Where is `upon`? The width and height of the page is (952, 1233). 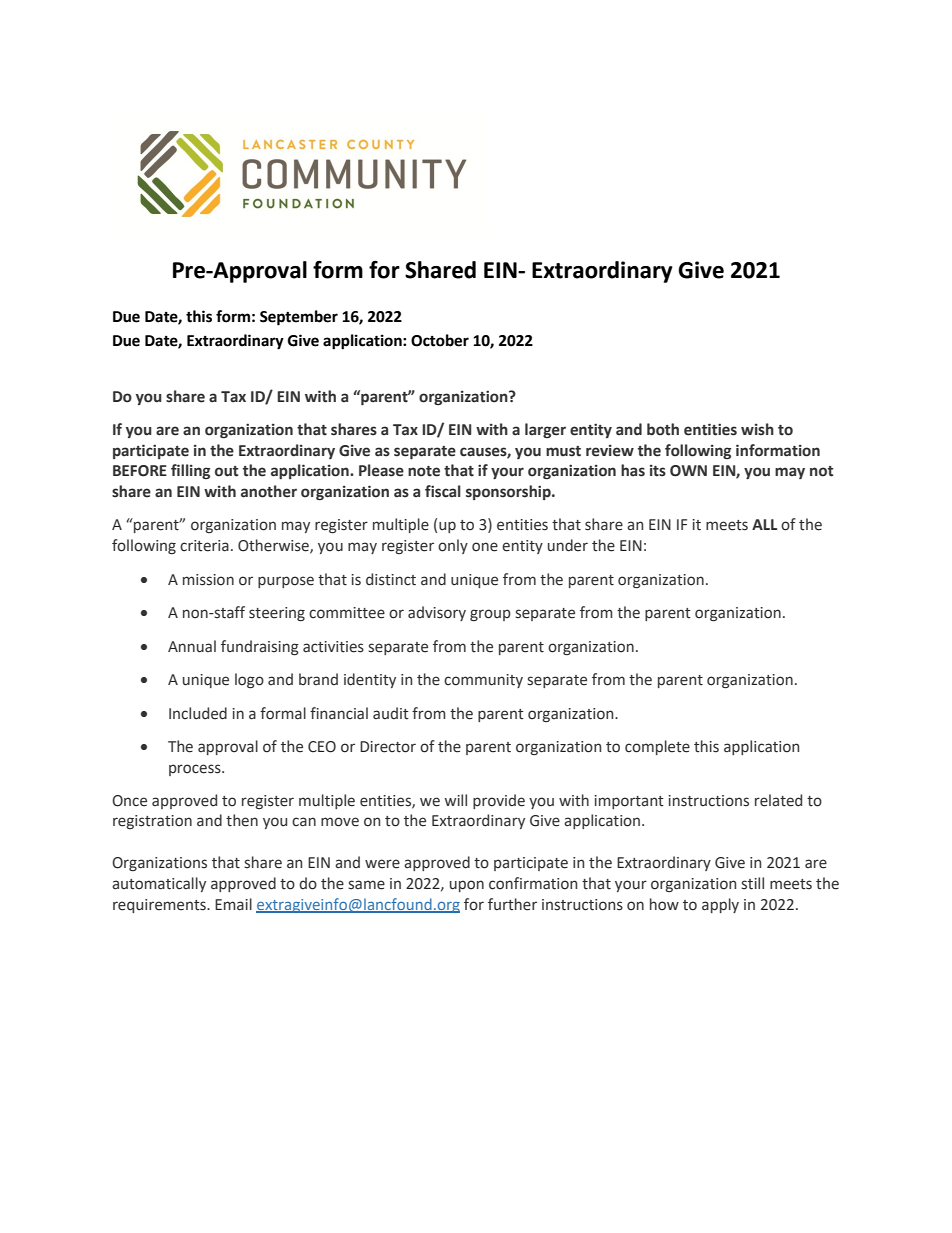 upon is located at coordinates (467, 886).
